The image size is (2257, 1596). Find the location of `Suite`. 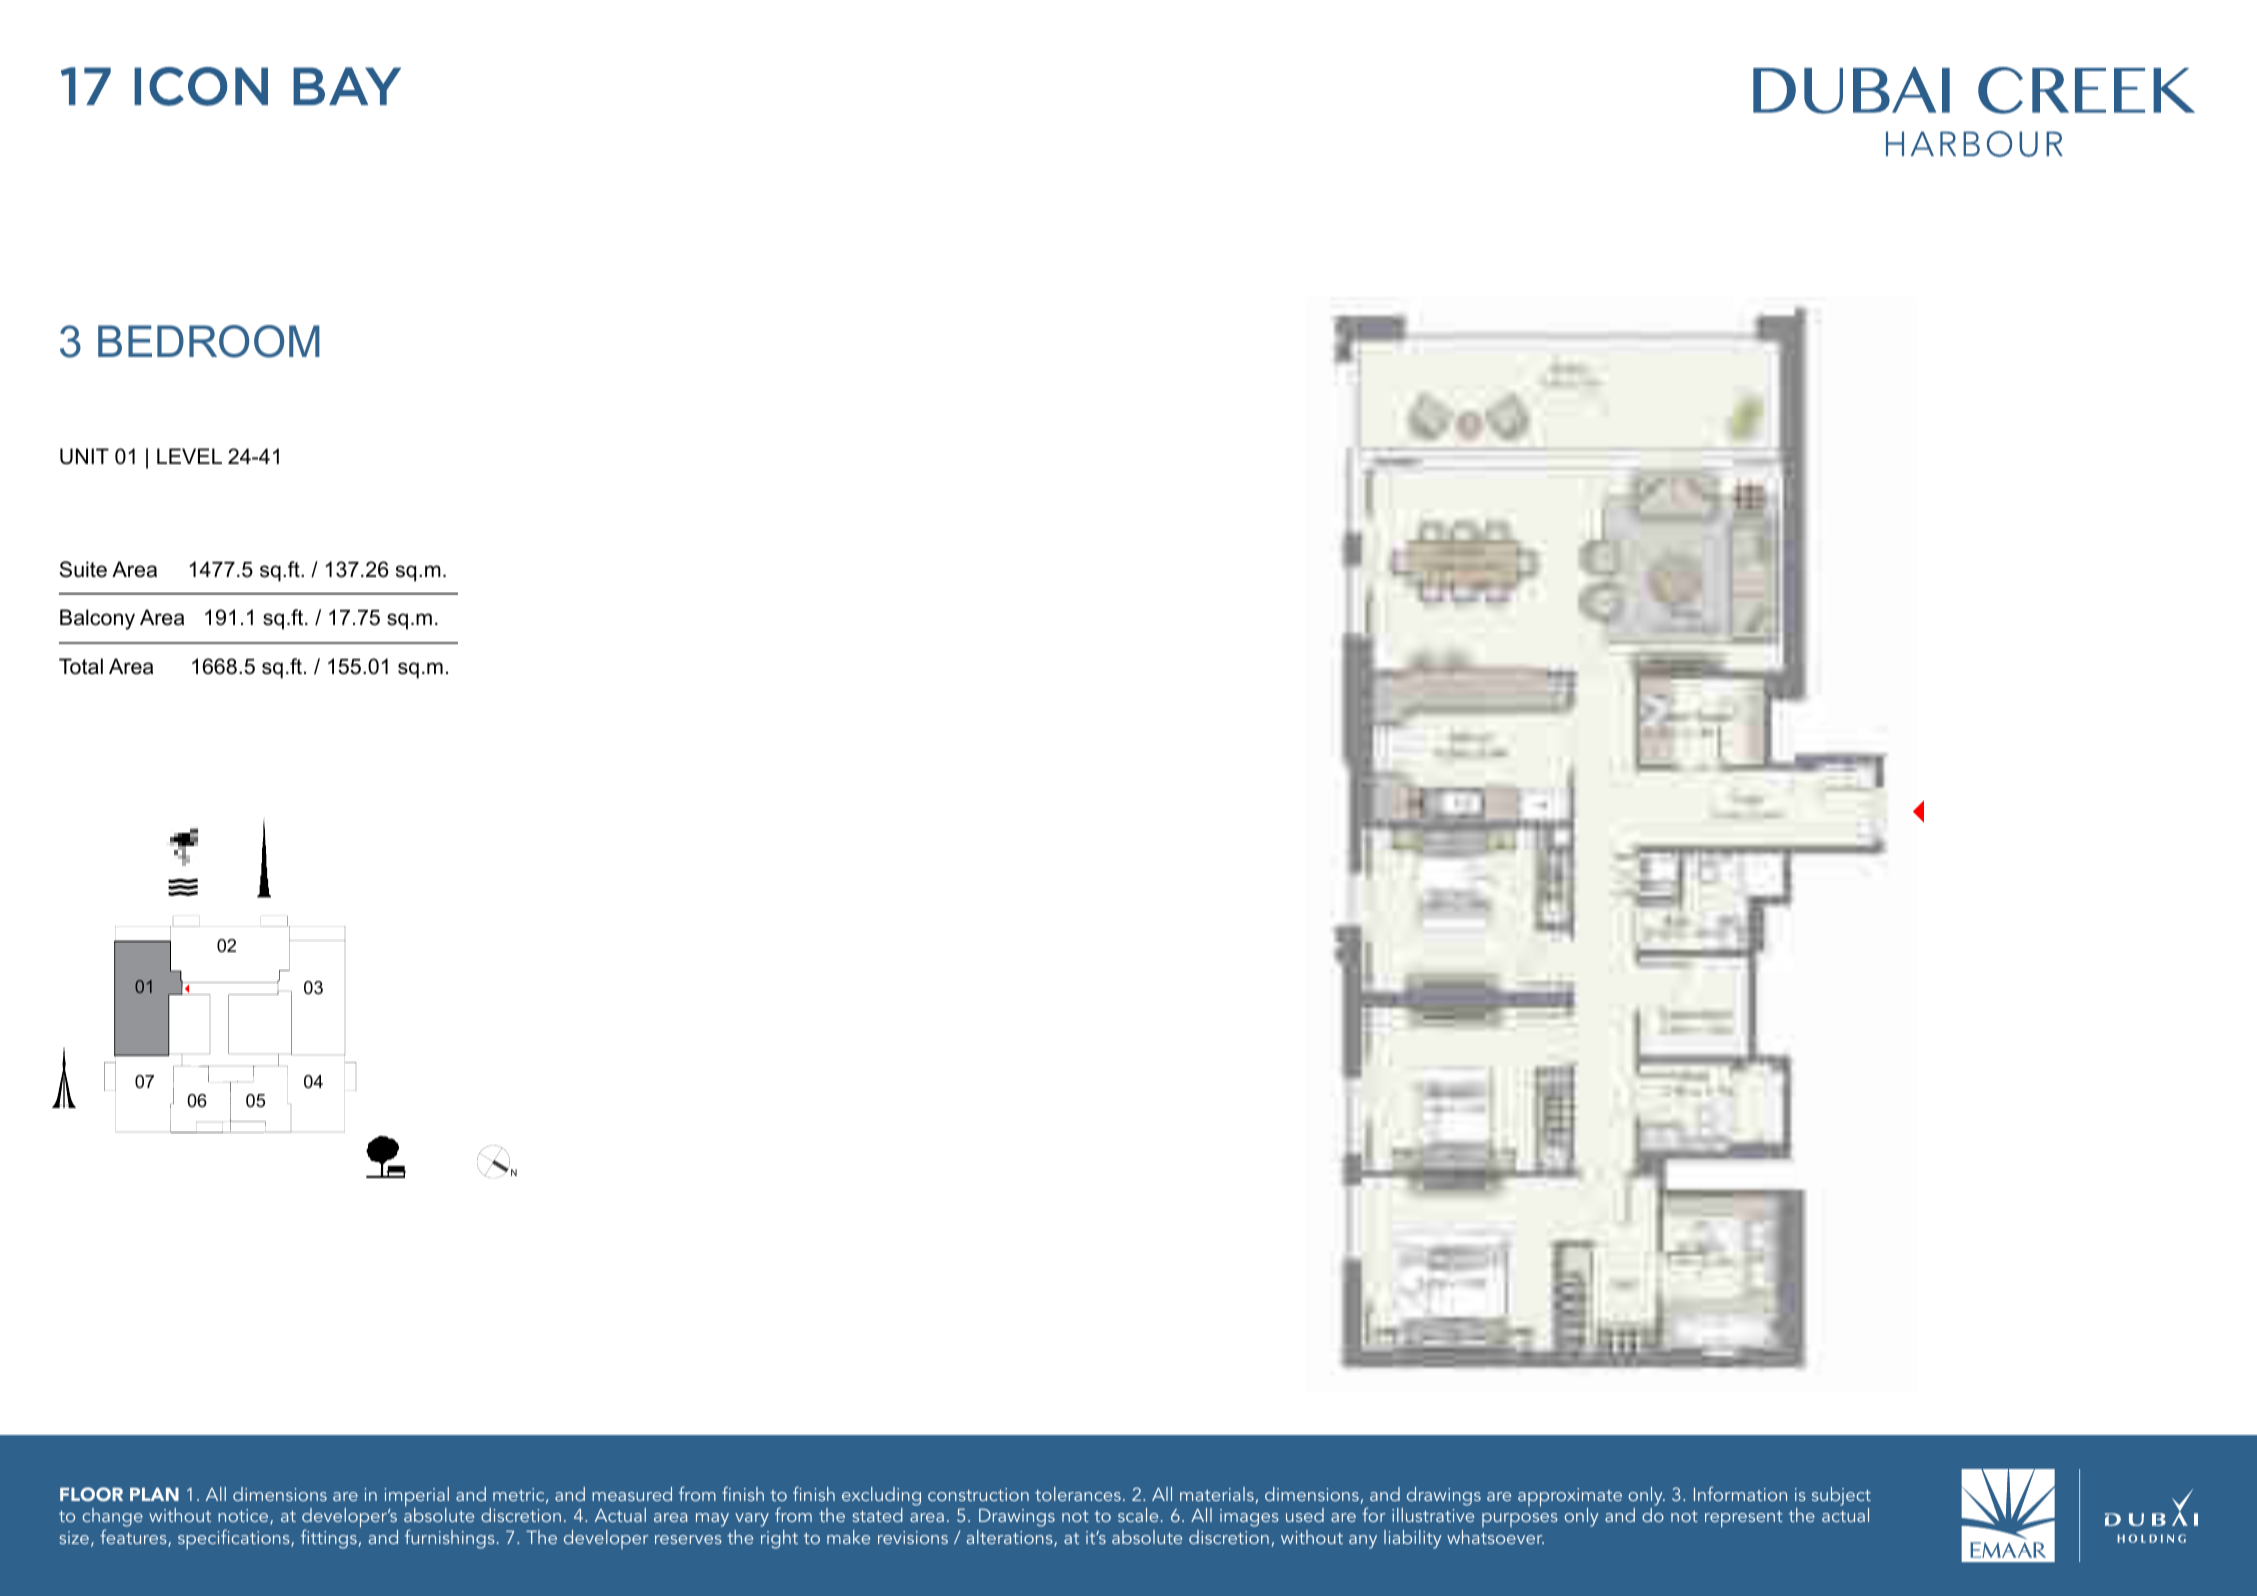

Suite is located at coordinates (83, 569).
